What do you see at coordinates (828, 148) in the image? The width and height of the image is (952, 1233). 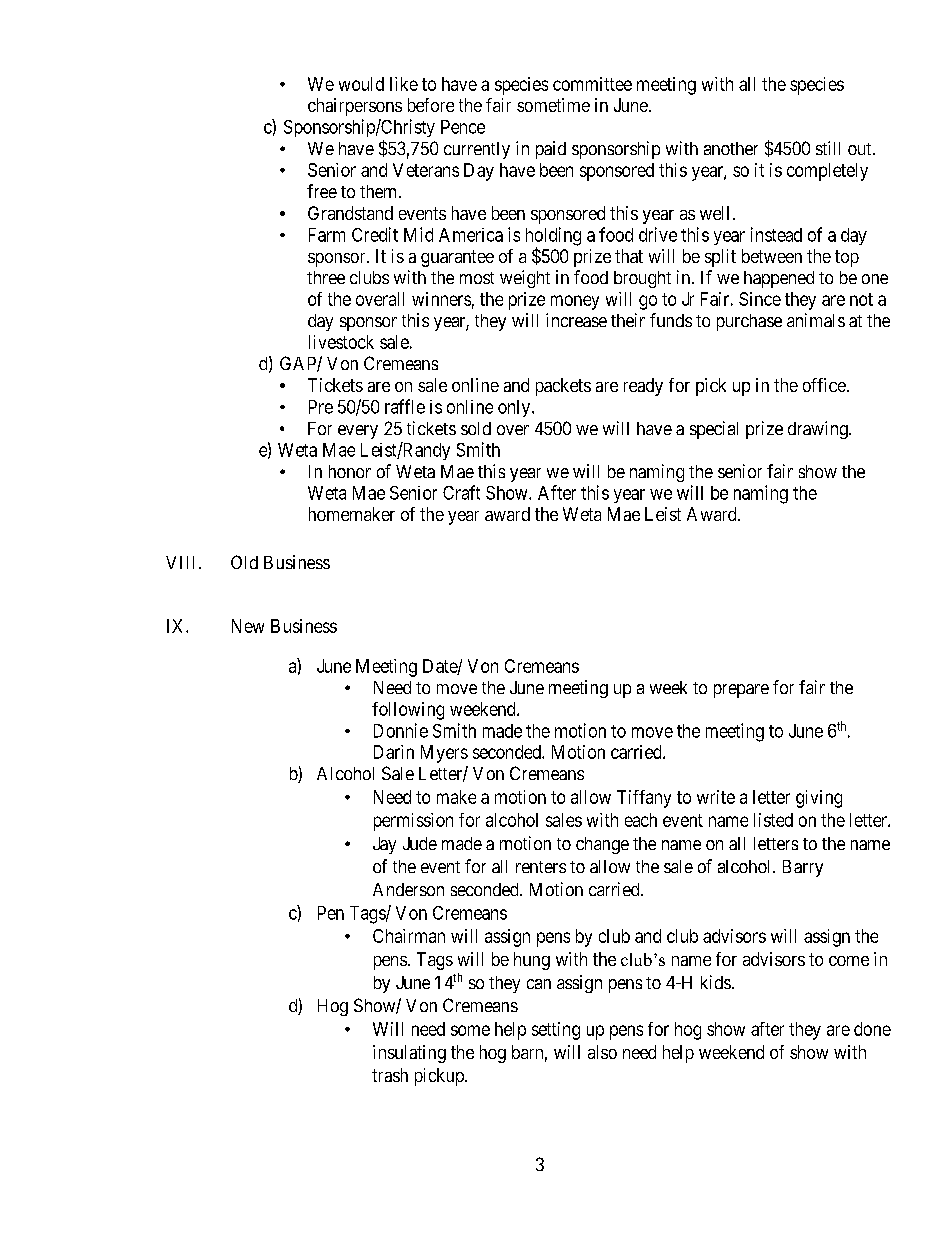 I see `still` at bounding box center [828, 148].
